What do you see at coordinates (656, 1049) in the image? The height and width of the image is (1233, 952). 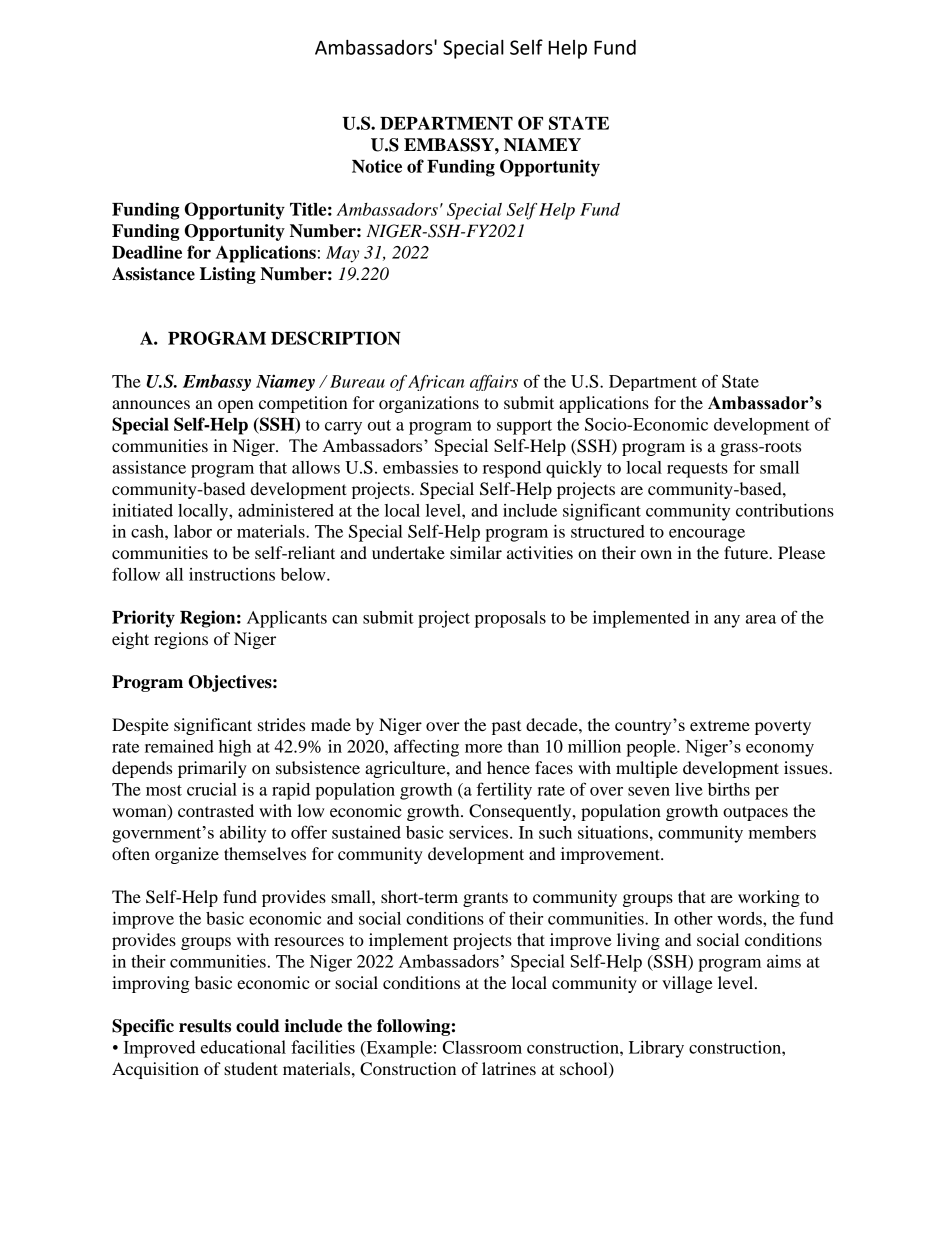 I see `Library` at bounding box center [656, 1049].
